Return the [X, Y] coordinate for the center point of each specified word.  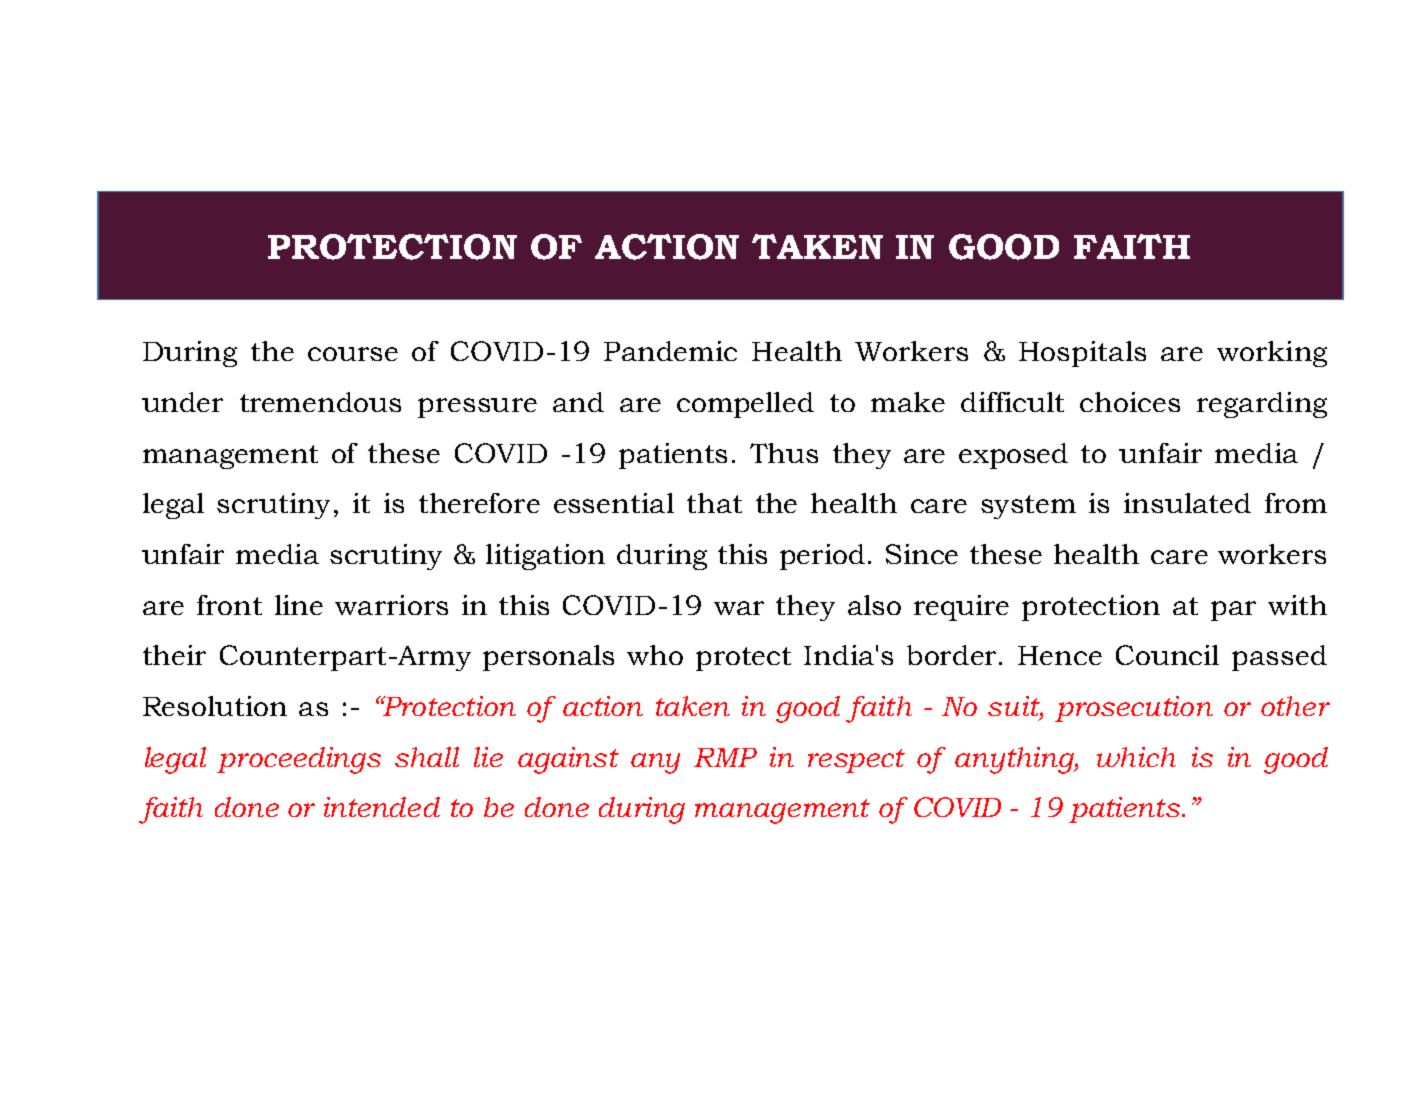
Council [1167, 655]
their [174, 655]
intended [382, 807]
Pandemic [670, 351]
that [714, 503]
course [353, 354]
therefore [479, 503]
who [655, 655]
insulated [1187, 503]
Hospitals [1082, 354]
